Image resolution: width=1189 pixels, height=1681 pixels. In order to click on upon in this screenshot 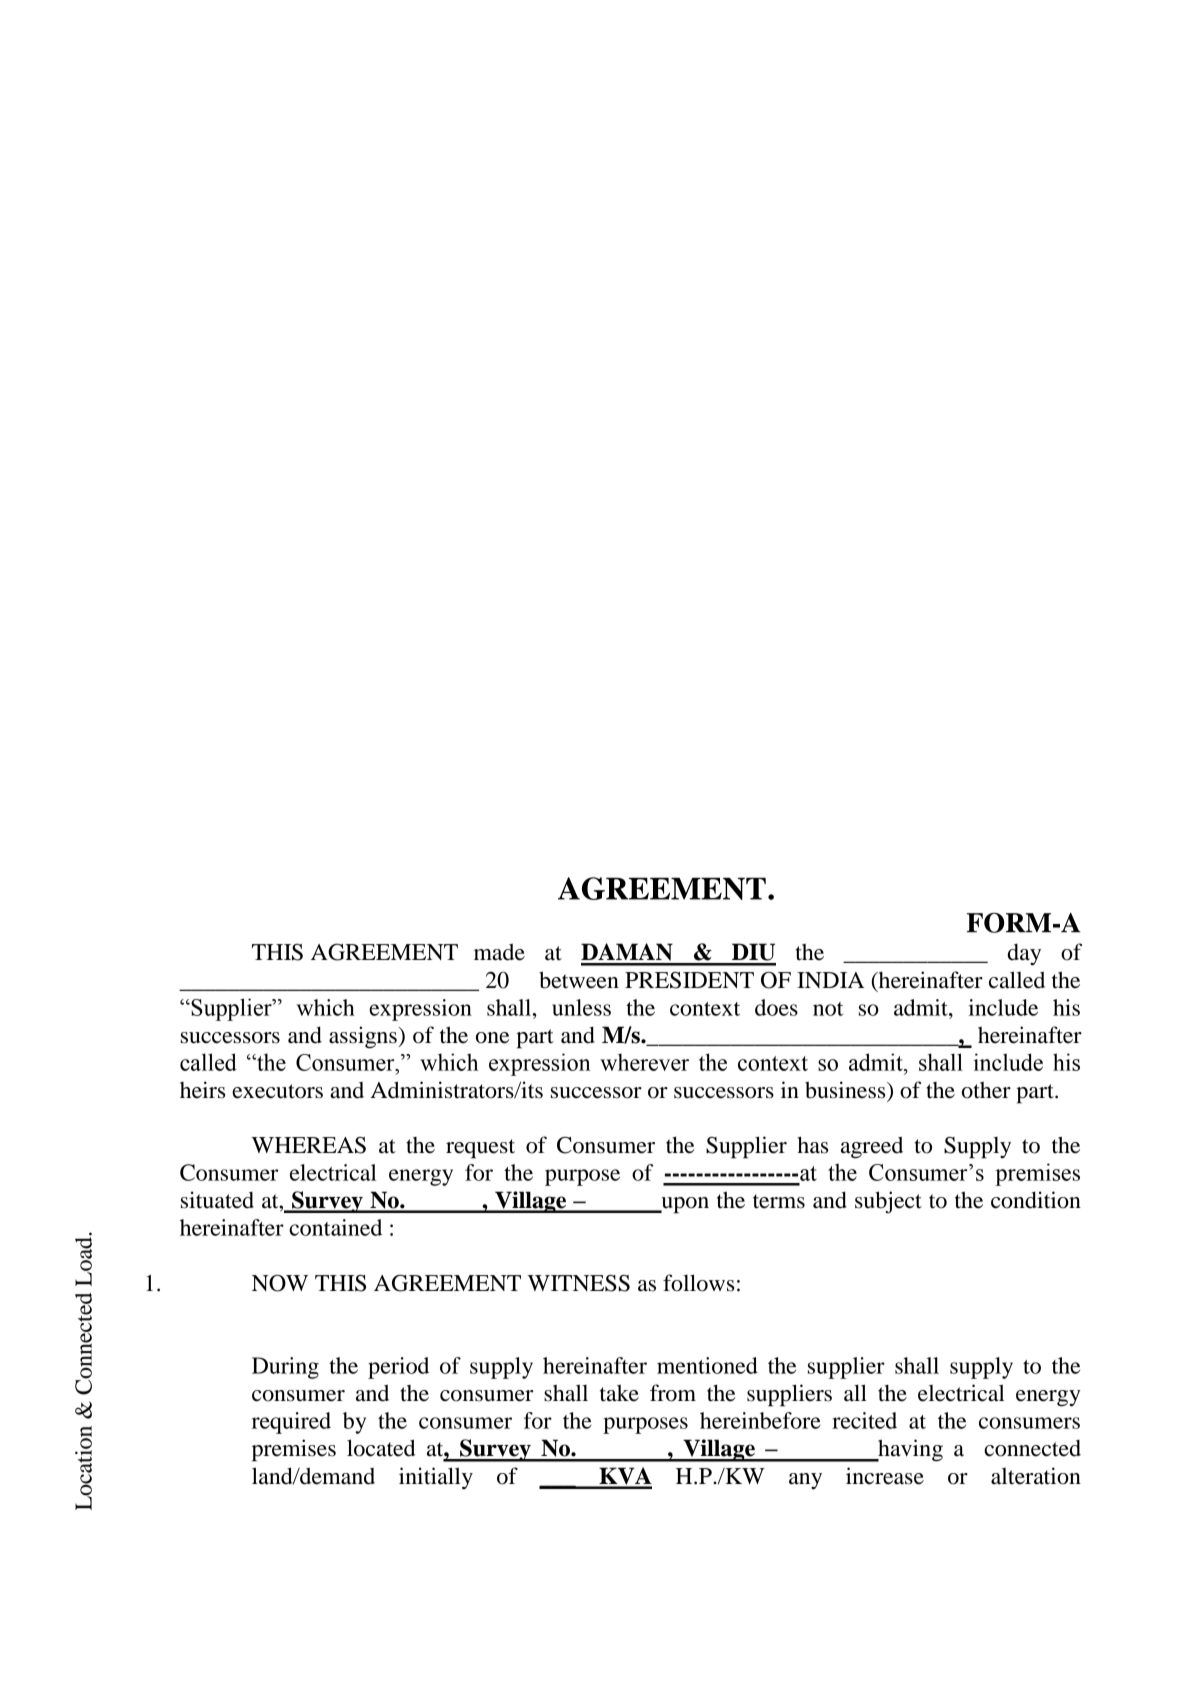, I will do `click(684, 1205)`.
